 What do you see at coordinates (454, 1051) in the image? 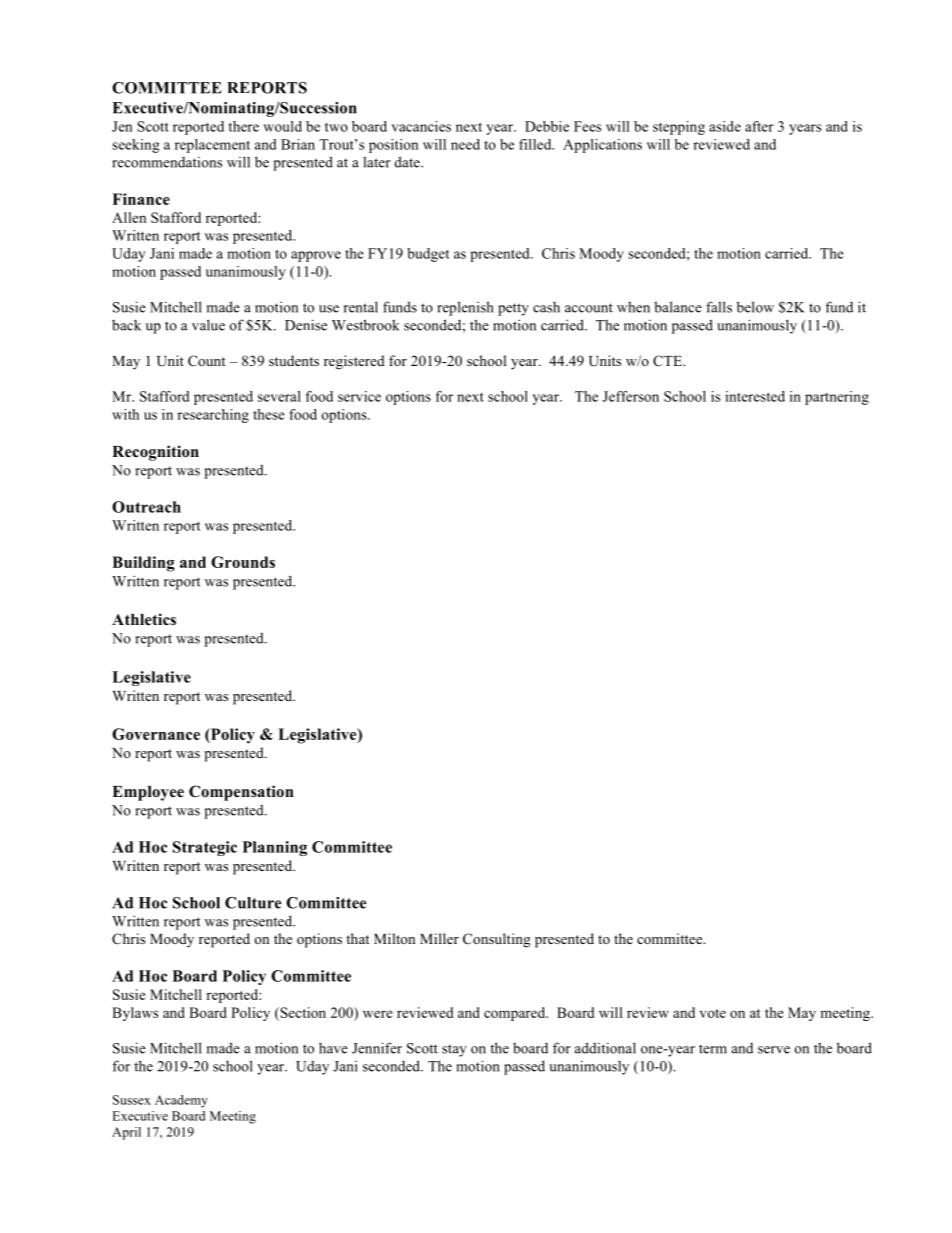
I see `stay` at bounding box center [454, 1051].
